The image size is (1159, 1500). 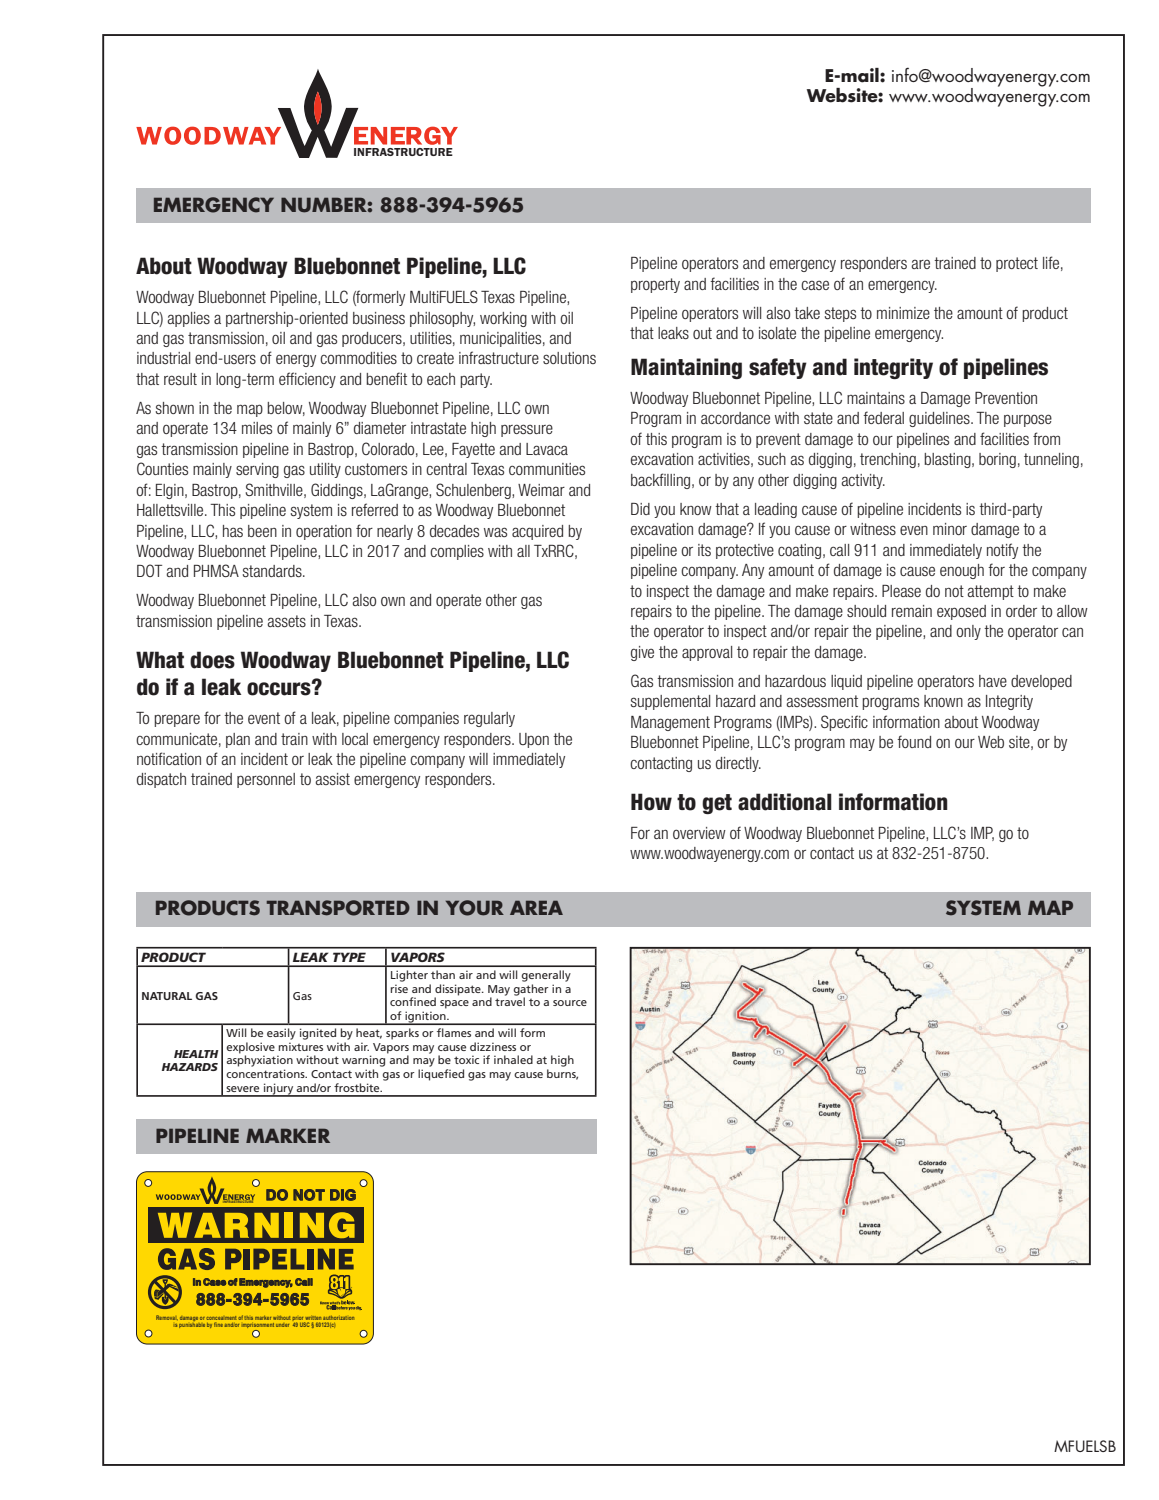 I want to click on concealment, so click(x=221, y=1319).
